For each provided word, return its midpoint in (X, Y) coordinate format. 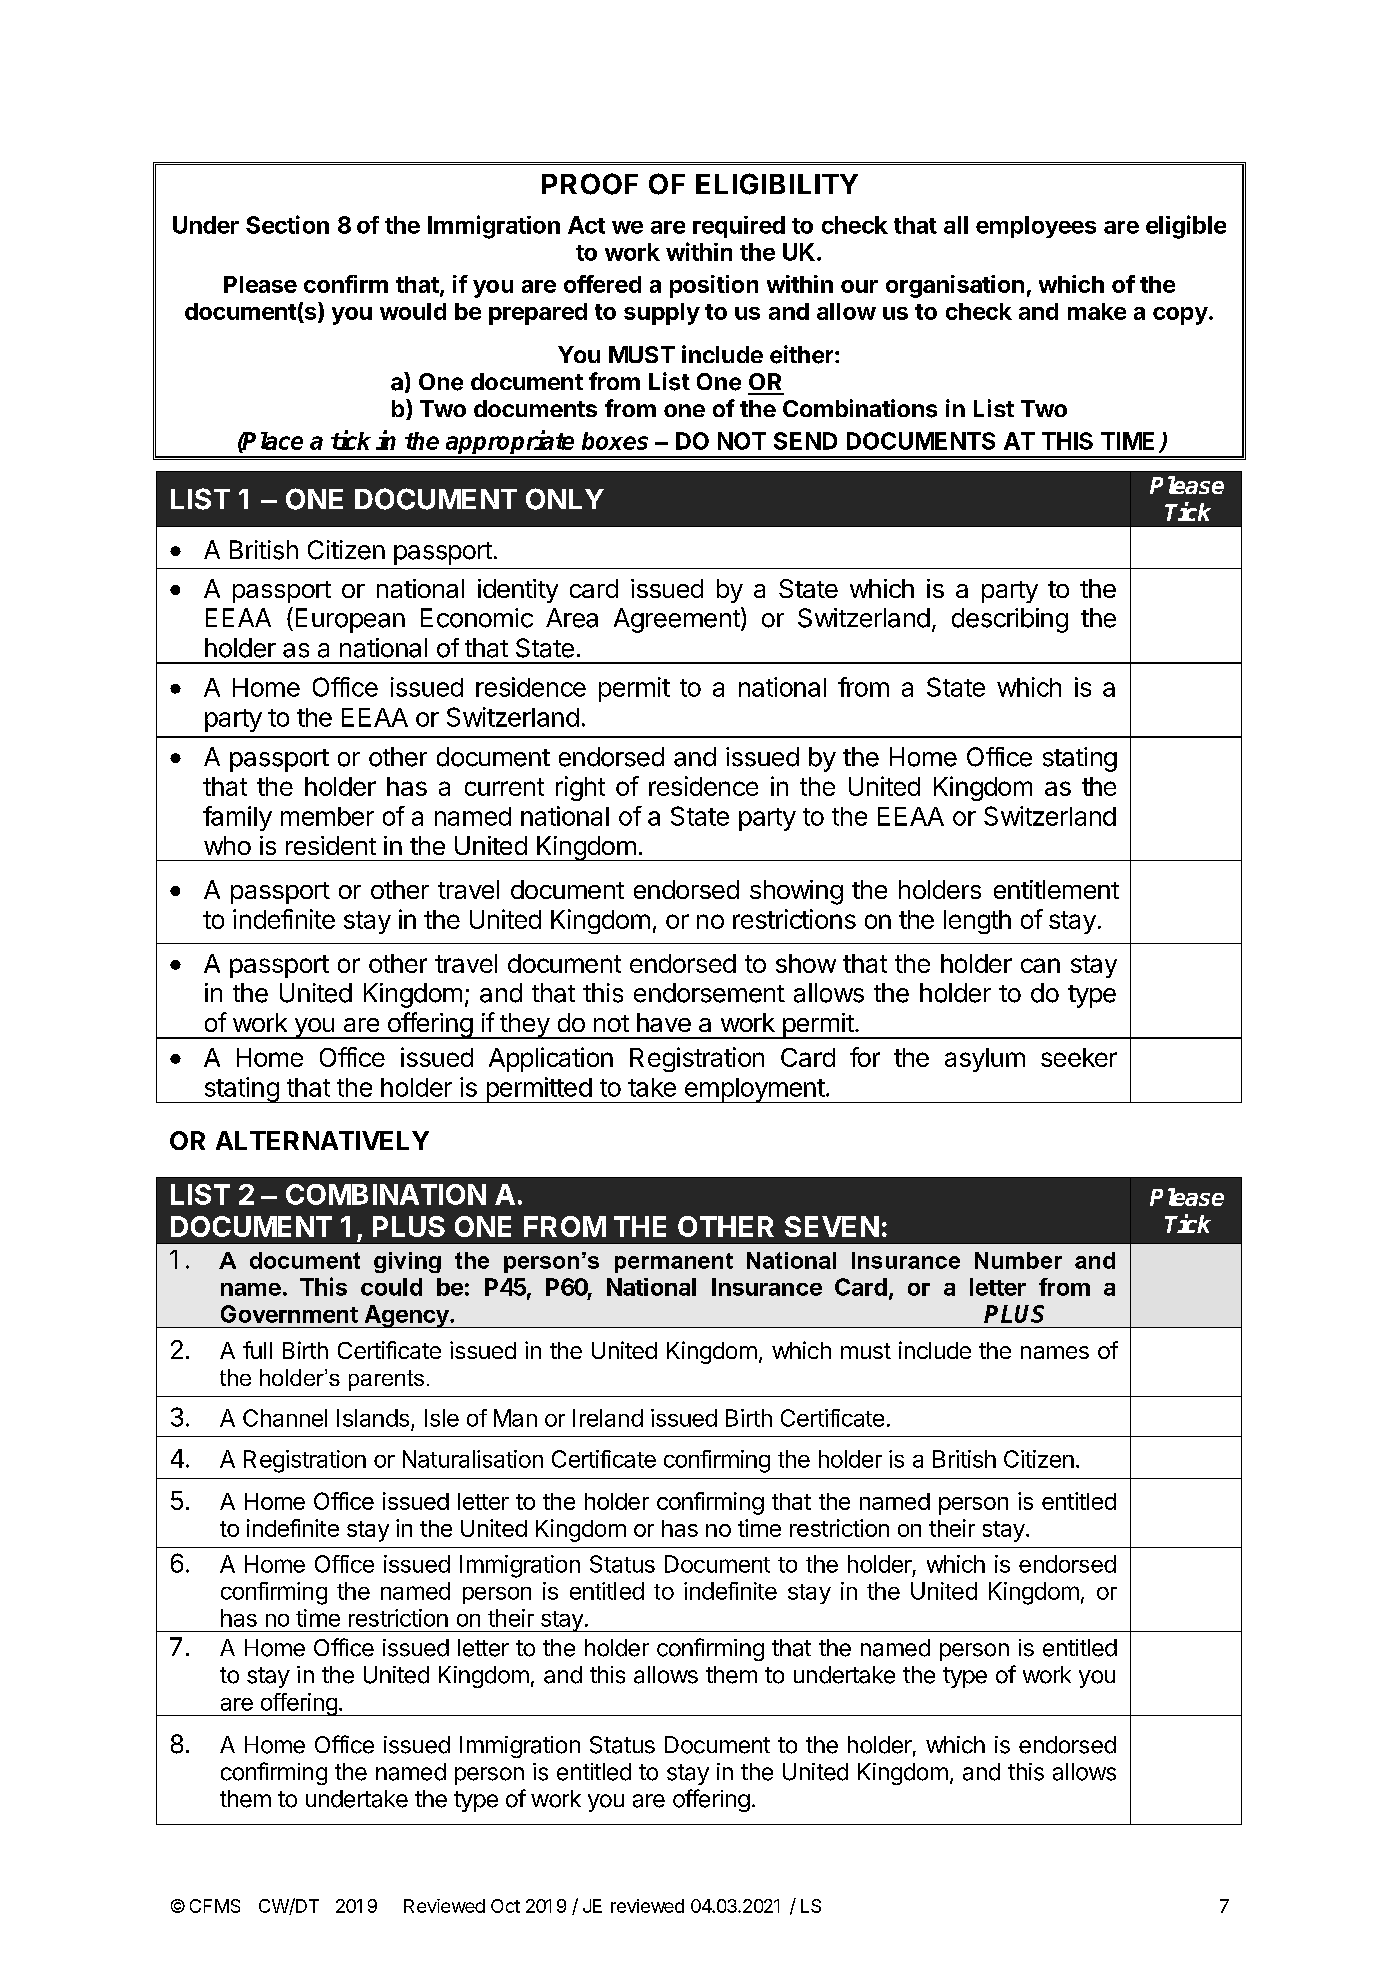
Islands (373, 1418)
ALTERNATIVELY (322, 1140)
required (739, 227)
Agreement (678, 620)
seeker (1079, 1057)
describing (1010, 620)
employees (1036, 227)
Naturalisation (473, 1459)
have (664, 1022)
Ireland (608, 1418)
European (350, 620)
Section (287, 224)
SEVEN (832, 1226)
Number (1018, 1260)
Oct (505, 1906)
